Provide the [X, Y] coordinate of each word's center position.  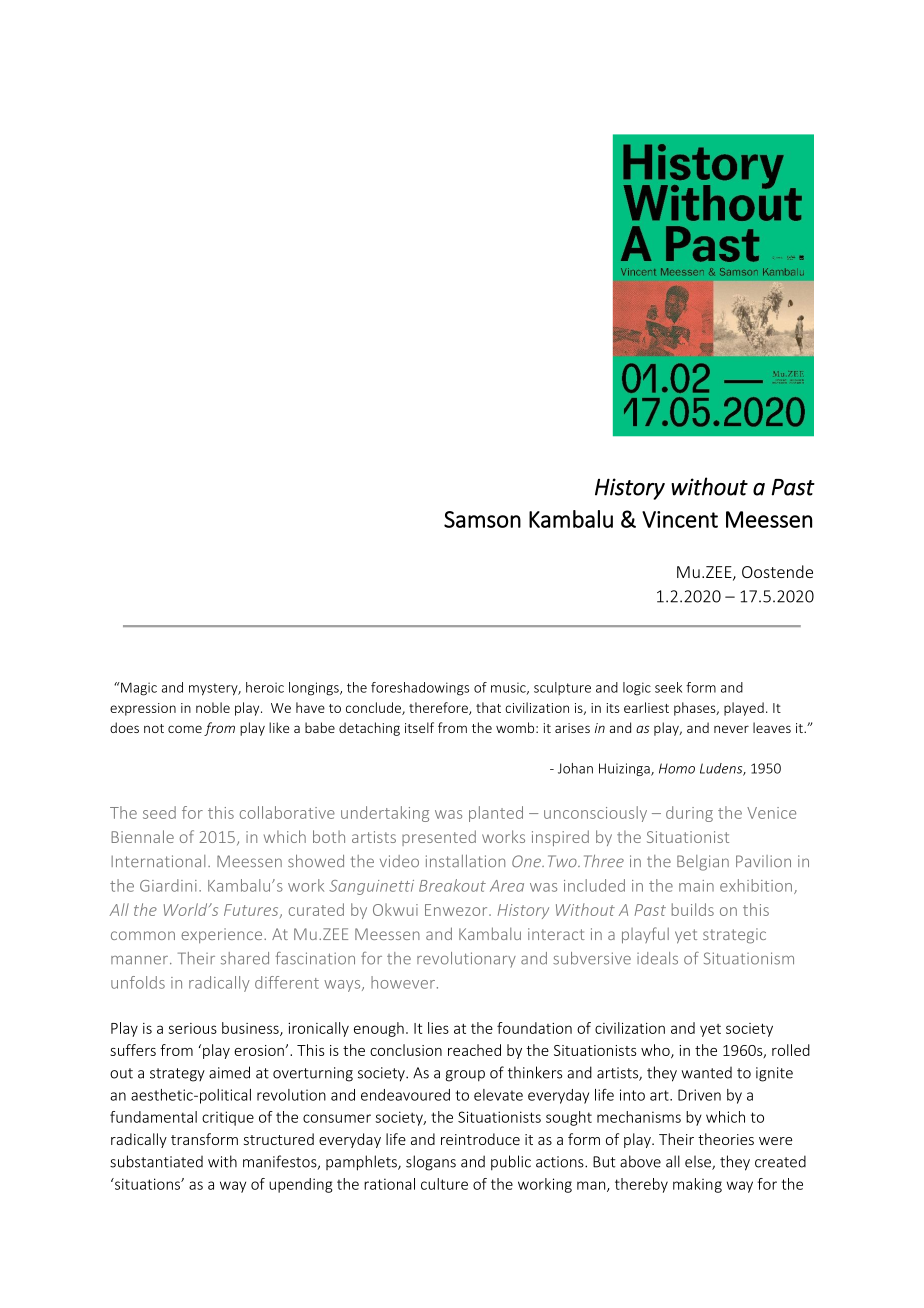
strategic [734, 936]
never [731, 729]
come [185, 729]
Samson [482, 519]
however [403, 982]
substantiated [156, 1161]
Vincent [680, 519]
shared [245, 958]
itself [419, 727]
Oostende [777, 571]
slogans [431, 1163]
